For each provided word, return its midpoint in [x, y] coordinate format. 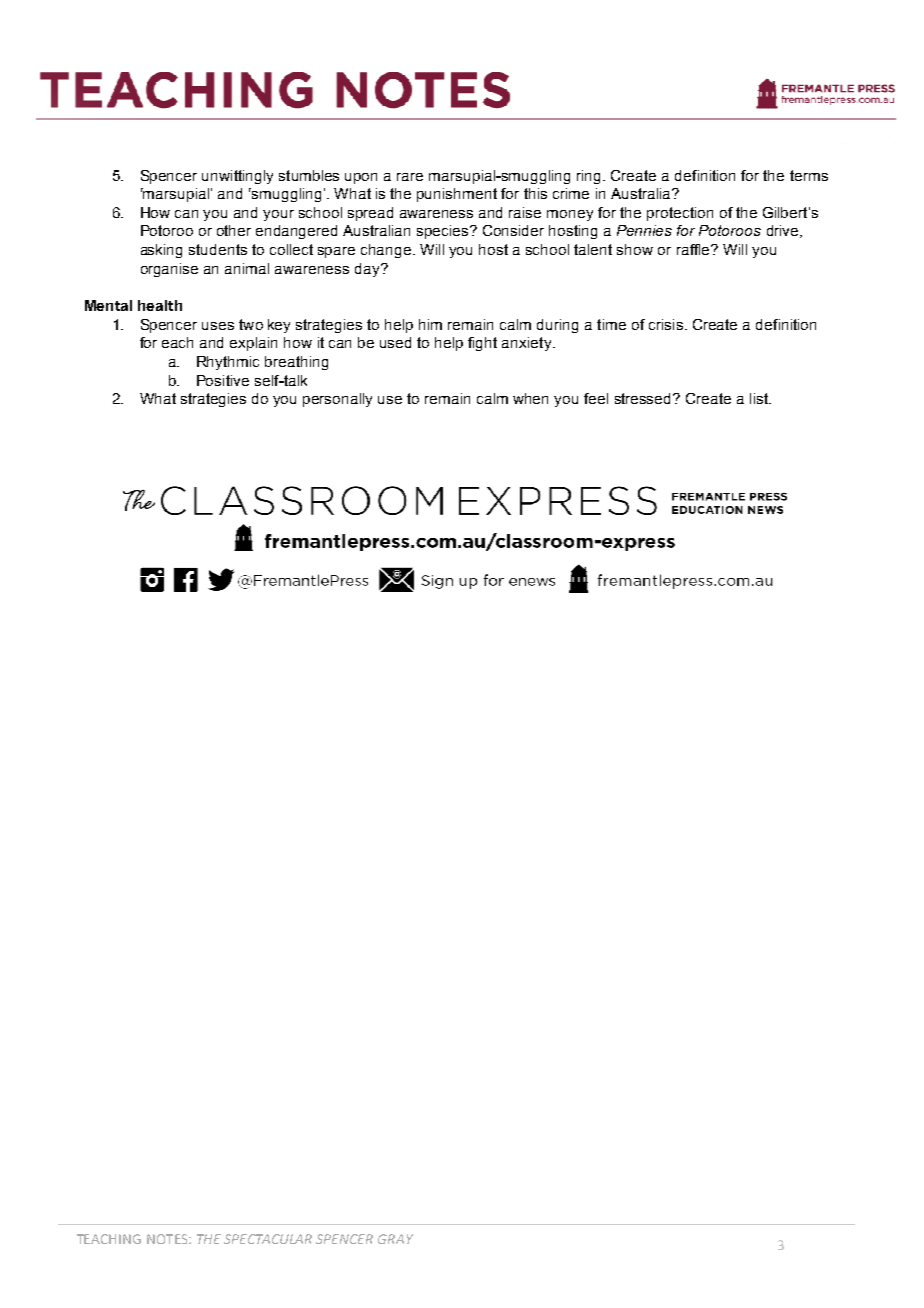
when [530, 398]
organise [169, 270]
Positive [223, 380]
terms [809, 175]
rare [410, 177]
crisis [666, 324]
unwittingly [237, 177]
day [368, 270]
